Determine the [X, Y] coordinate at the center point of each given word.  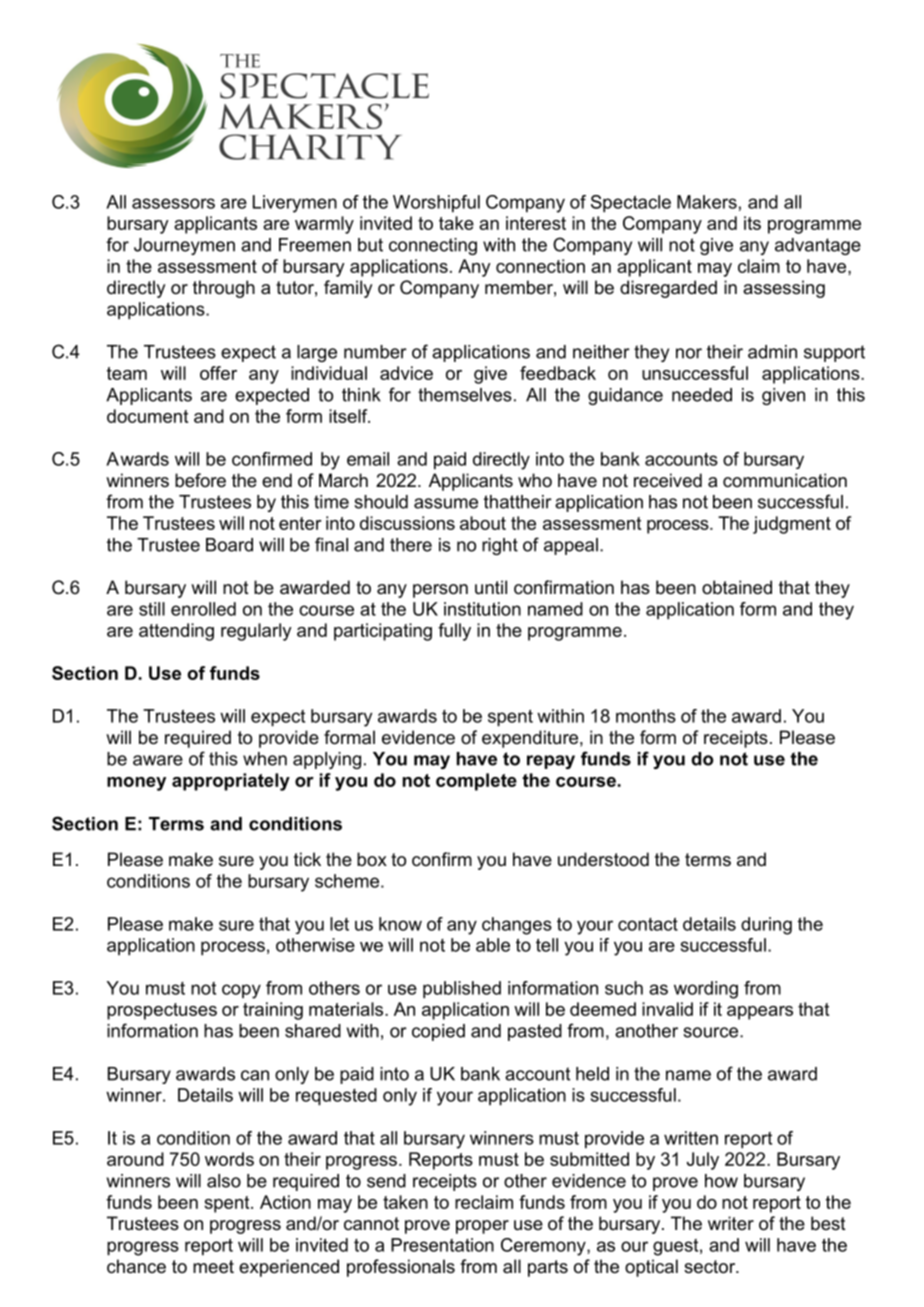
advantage [818, 246]
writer [731, 1223]
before [200, 480]
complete [476, 782]
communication [785, 480]
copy [241, 991]
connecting [433, 246]
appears [760, 1013]
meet [213, 1267]
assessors [173, 203]
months [646, 716]
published [462, 990]
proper [482, 1227]
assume [446, 503]
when [265, 759]
